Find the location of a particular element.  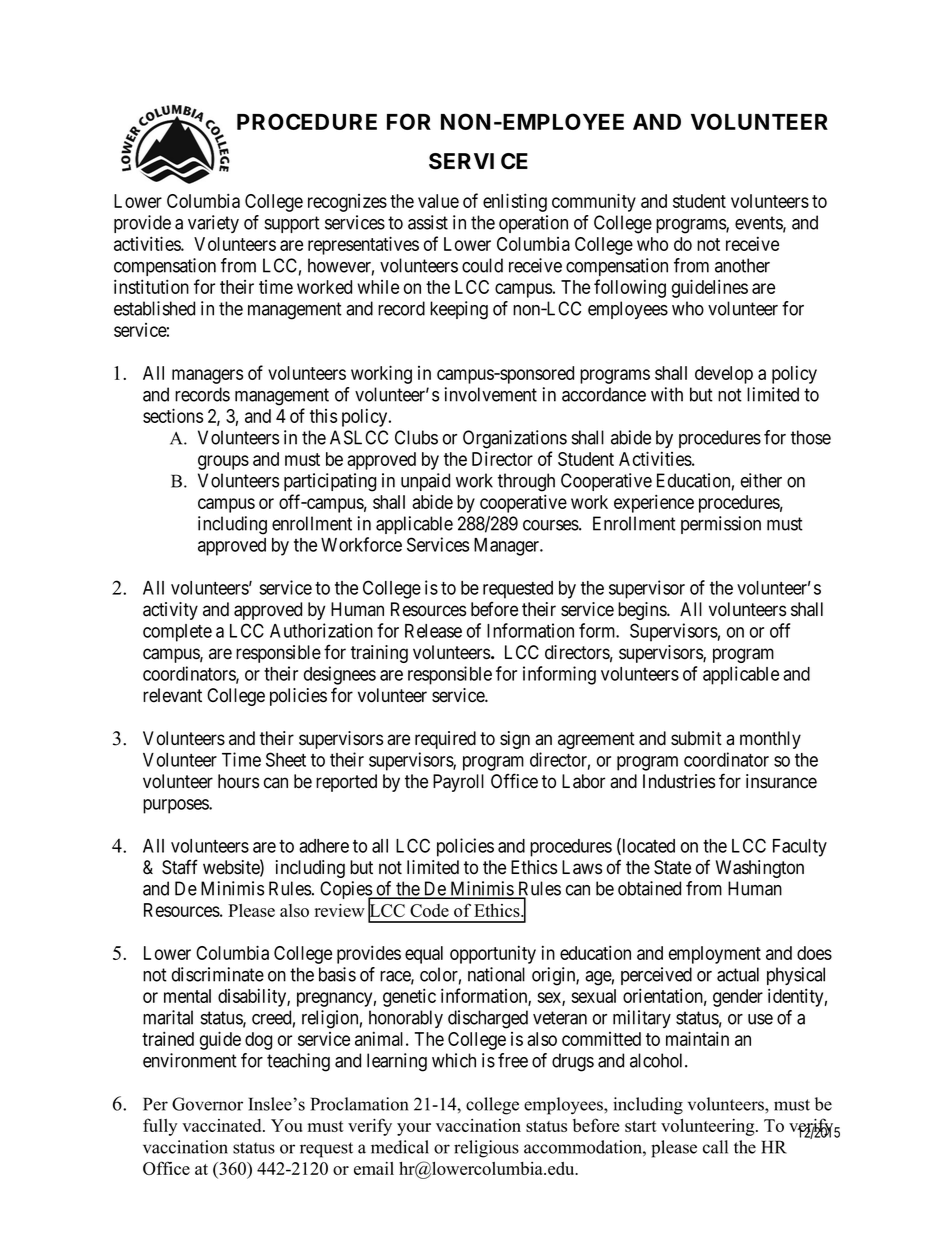

vaccinated is located at coordinates (223, 1125).
